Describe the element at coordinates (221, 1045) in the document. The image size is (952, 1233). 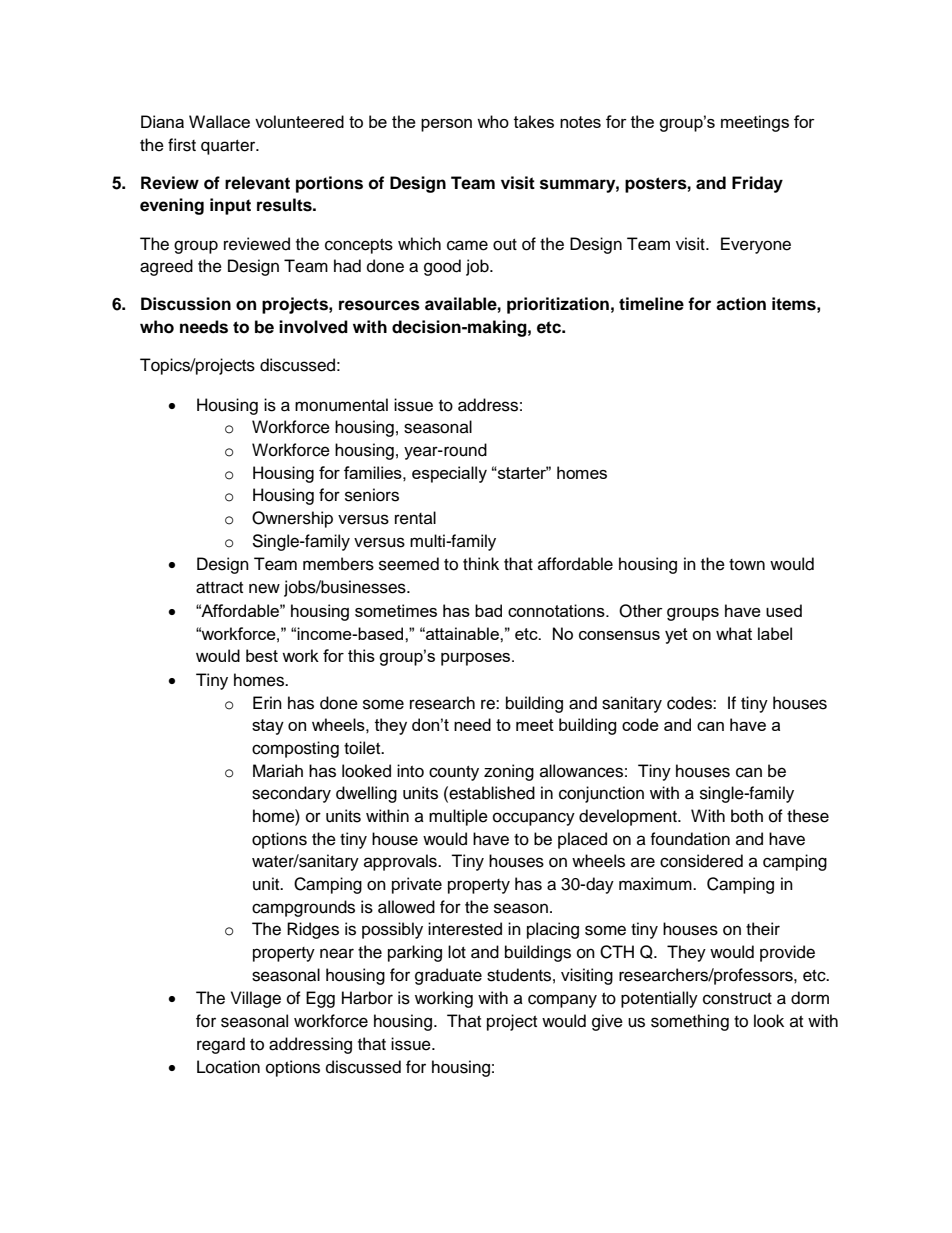
I see `regard` at that location.
